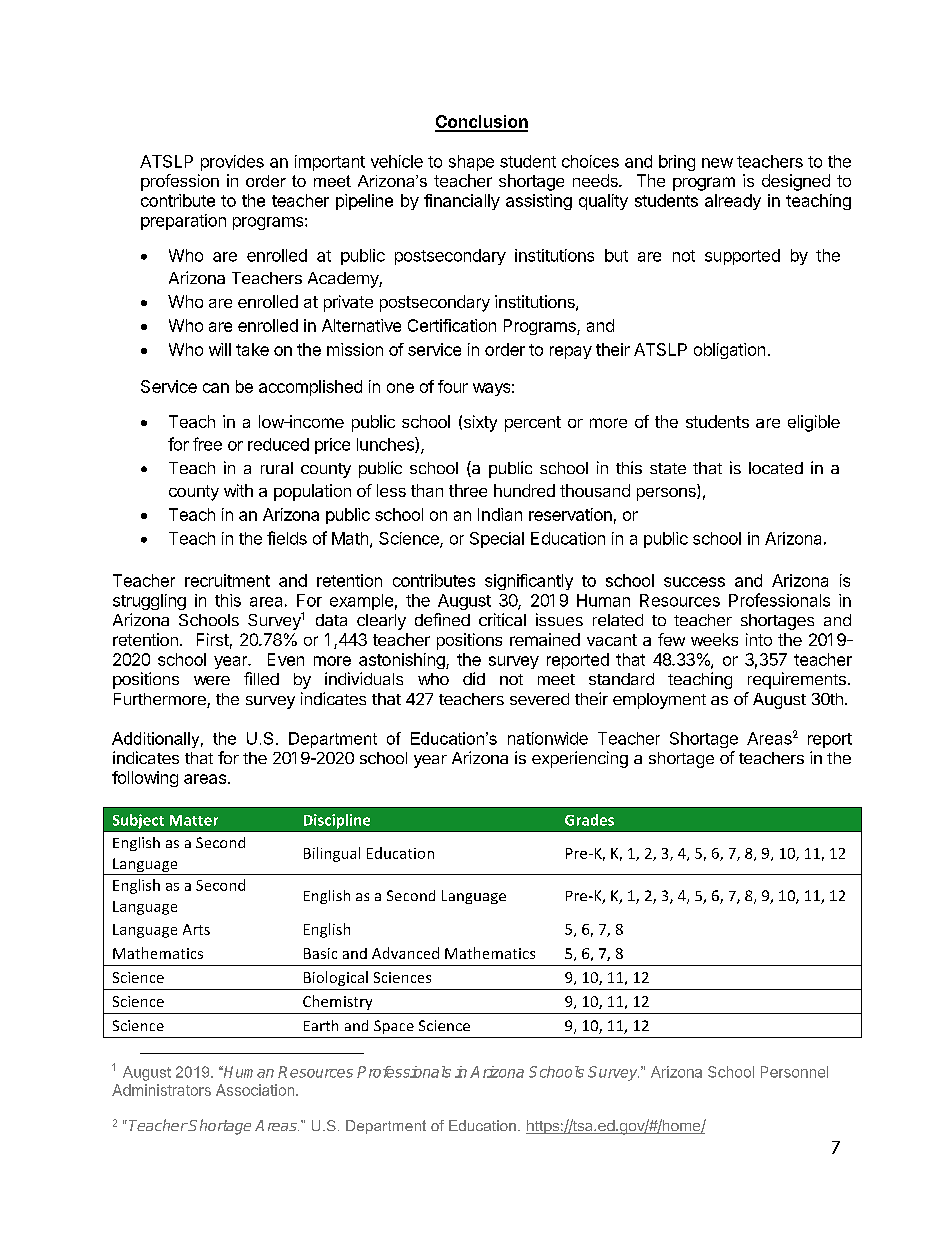 The height and width of the screenshot is (1233, 952). Describe the element at coordinates (468, 490) in the screenshot. I see `three` at that location.
